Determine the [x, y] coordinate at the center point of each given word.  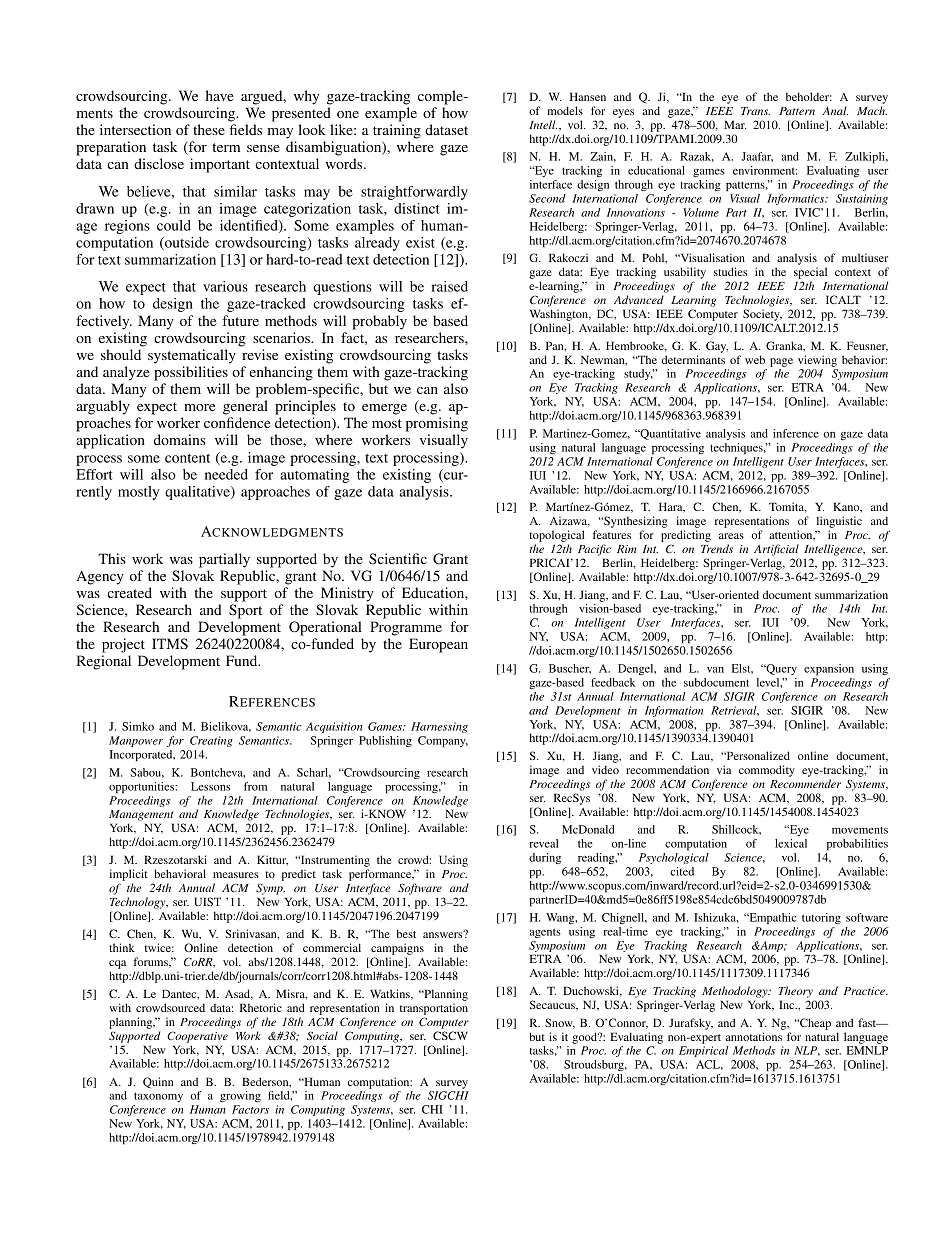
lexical [791, 843]
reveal [543, 843]
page [781, 362]
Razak [697, 157]
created [129, 592]
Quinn [158, 1082]
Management [141, 815]
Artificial [776, 550]
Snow [560, 1023]
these [209, 129]
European [438, 645]
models [565, 110]
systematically [192, 356]
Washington [560, 315]
